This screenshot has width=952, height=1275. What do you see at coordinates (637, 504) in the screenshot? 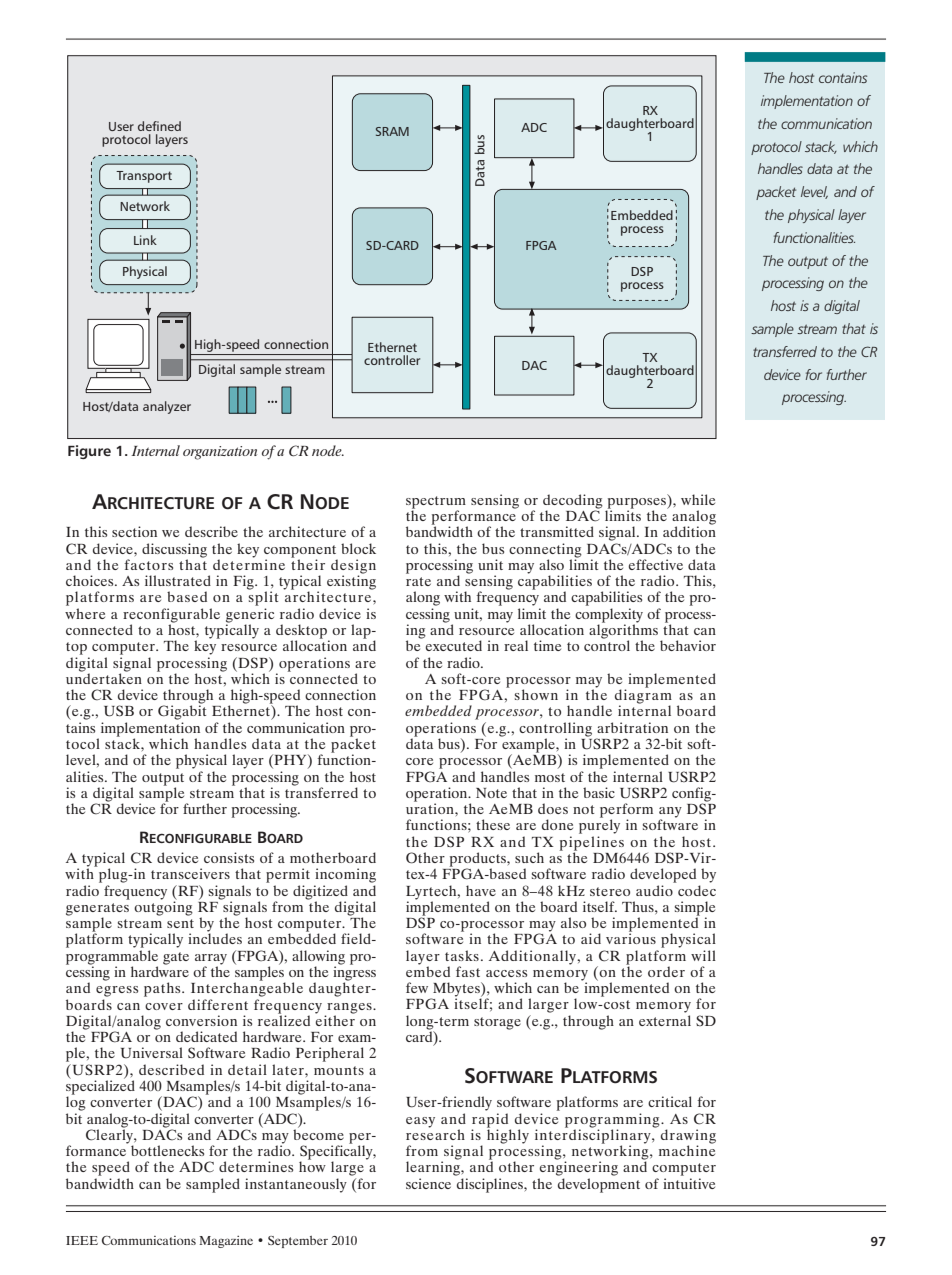
I see `purposes` at bounding box center [637, 504].
